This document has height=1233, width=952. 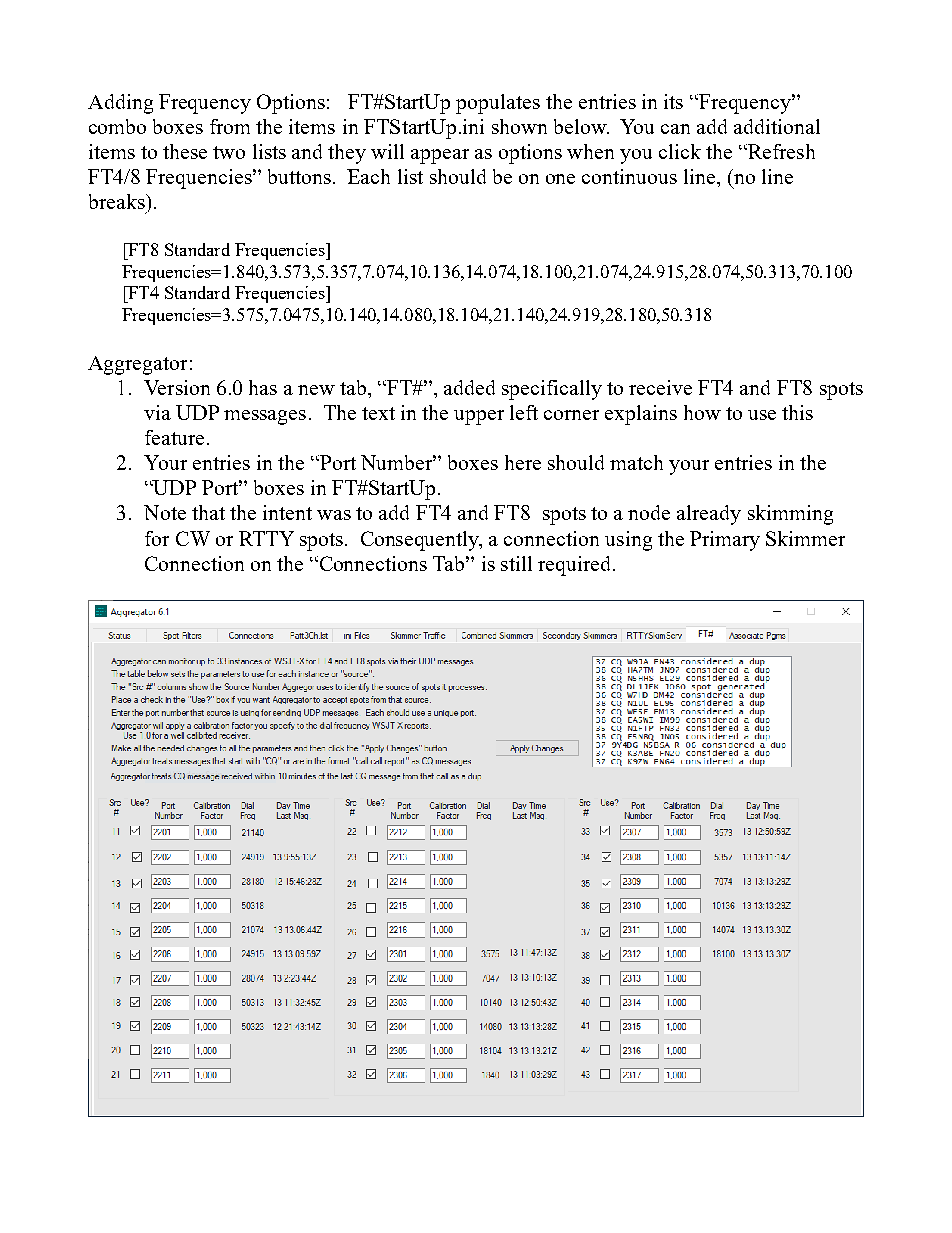 I want to click on for, so click(x=157, y=538).
